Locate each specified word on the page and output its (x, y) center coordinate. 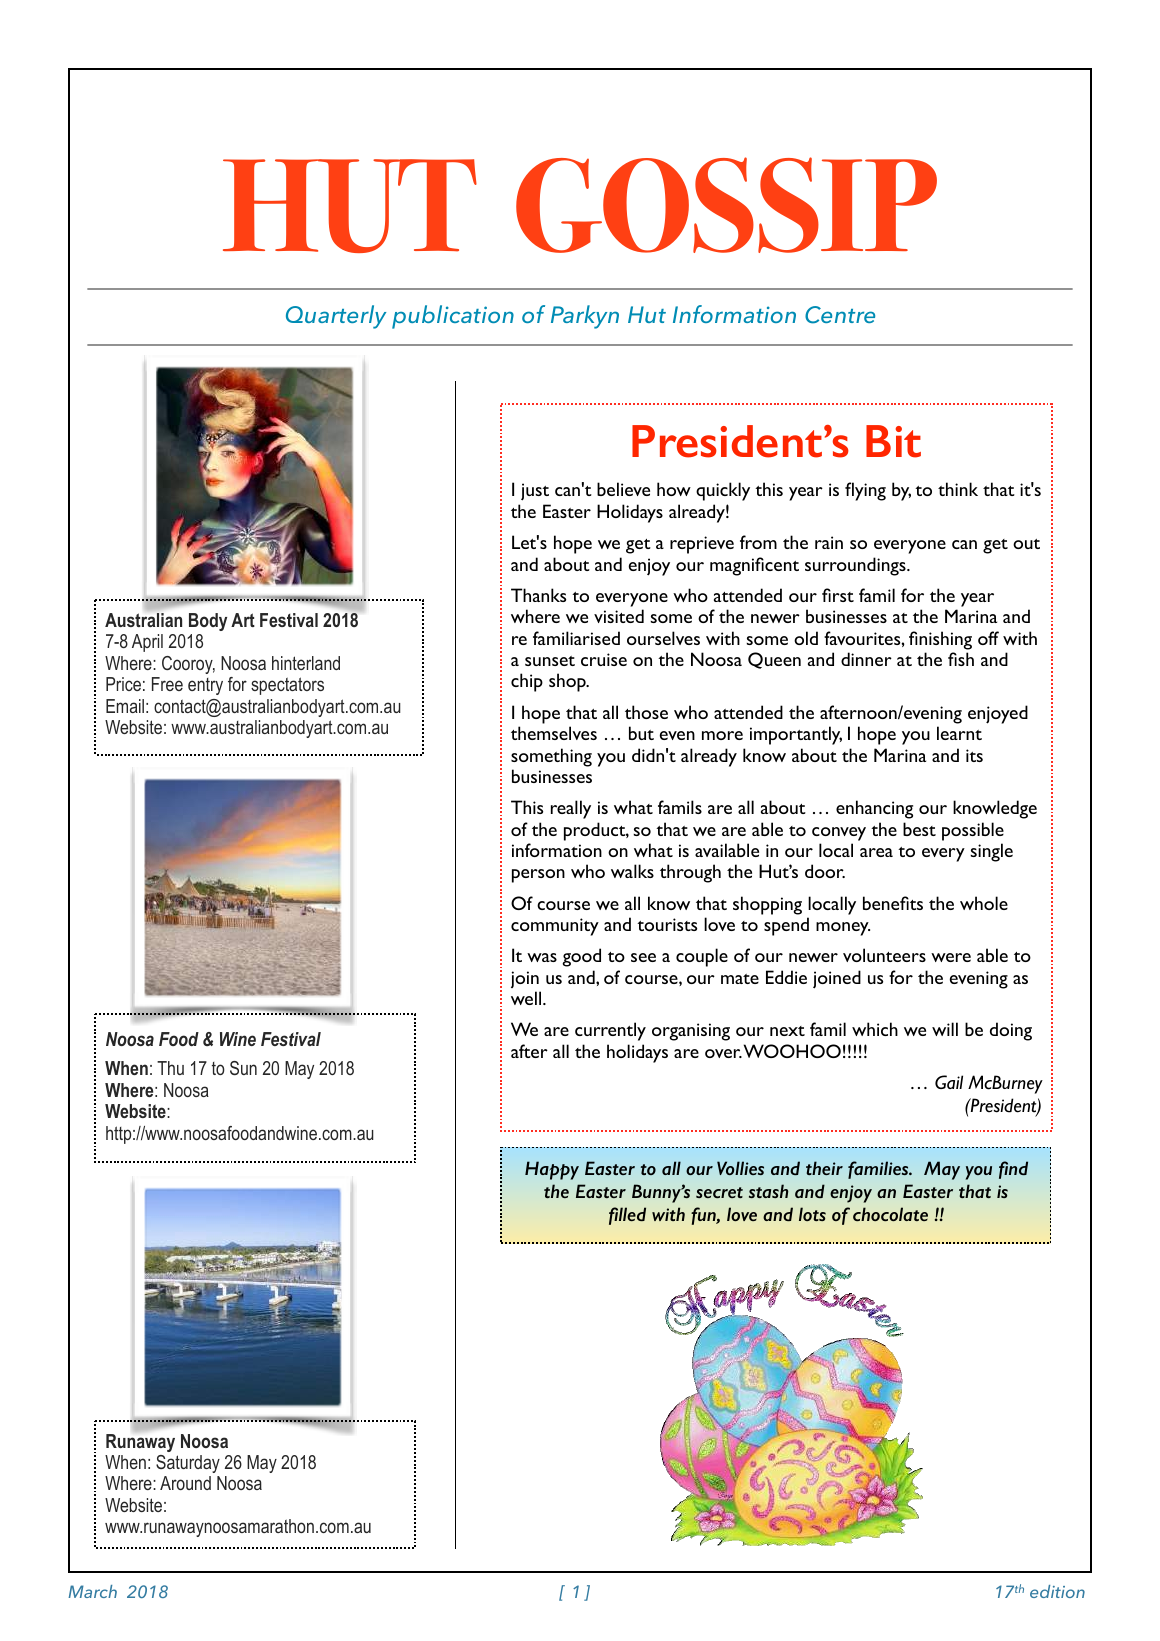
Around (185, 1483)
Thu (170, 1068)
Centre (840, 315)
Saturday (188, 1464)
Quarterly (336, 317)
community (555, 927)
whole (984, 903)
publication (453, 317)
